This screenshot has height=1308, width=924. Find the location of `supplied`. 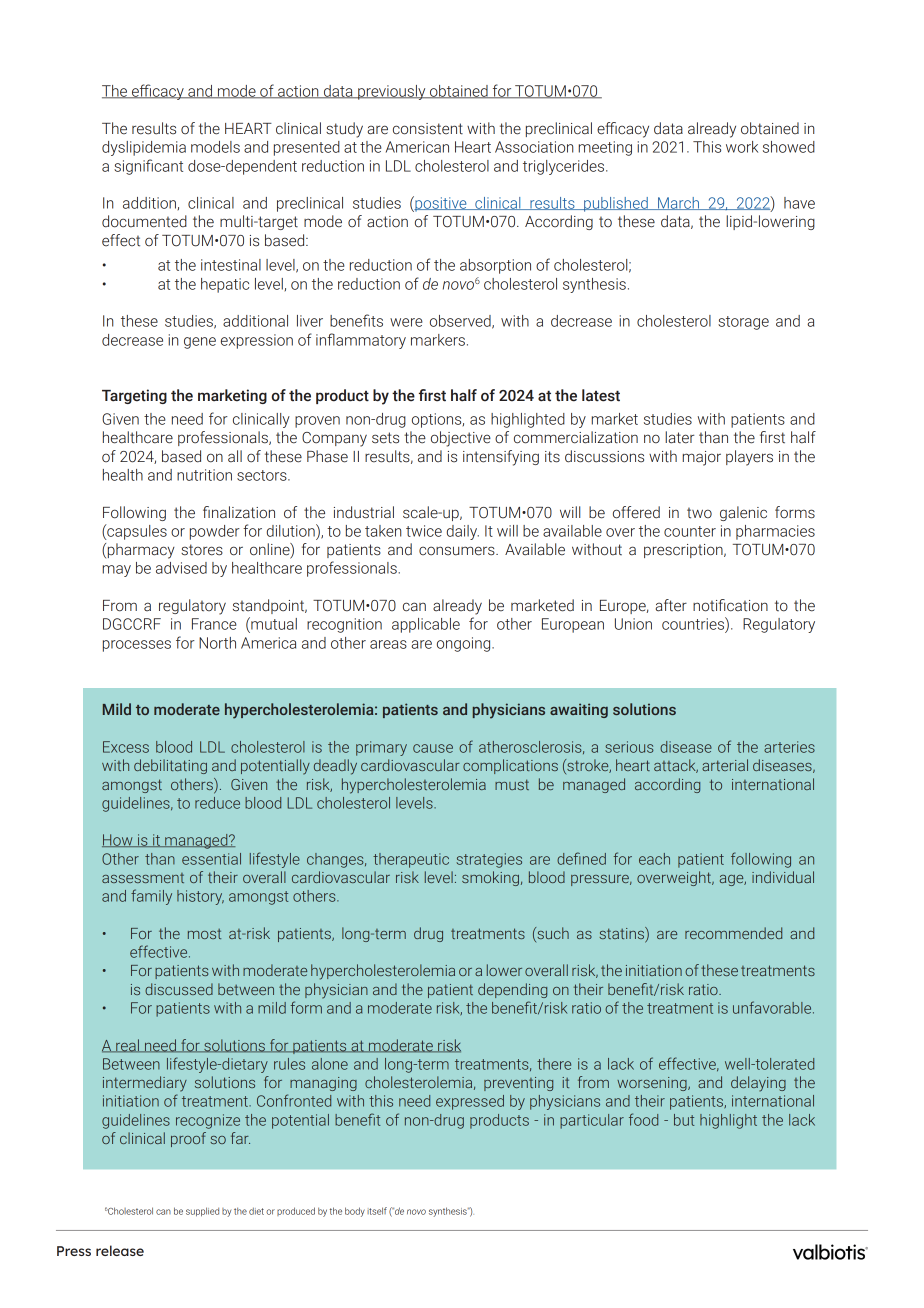

supplied is located at coordinates (202, 1212).
